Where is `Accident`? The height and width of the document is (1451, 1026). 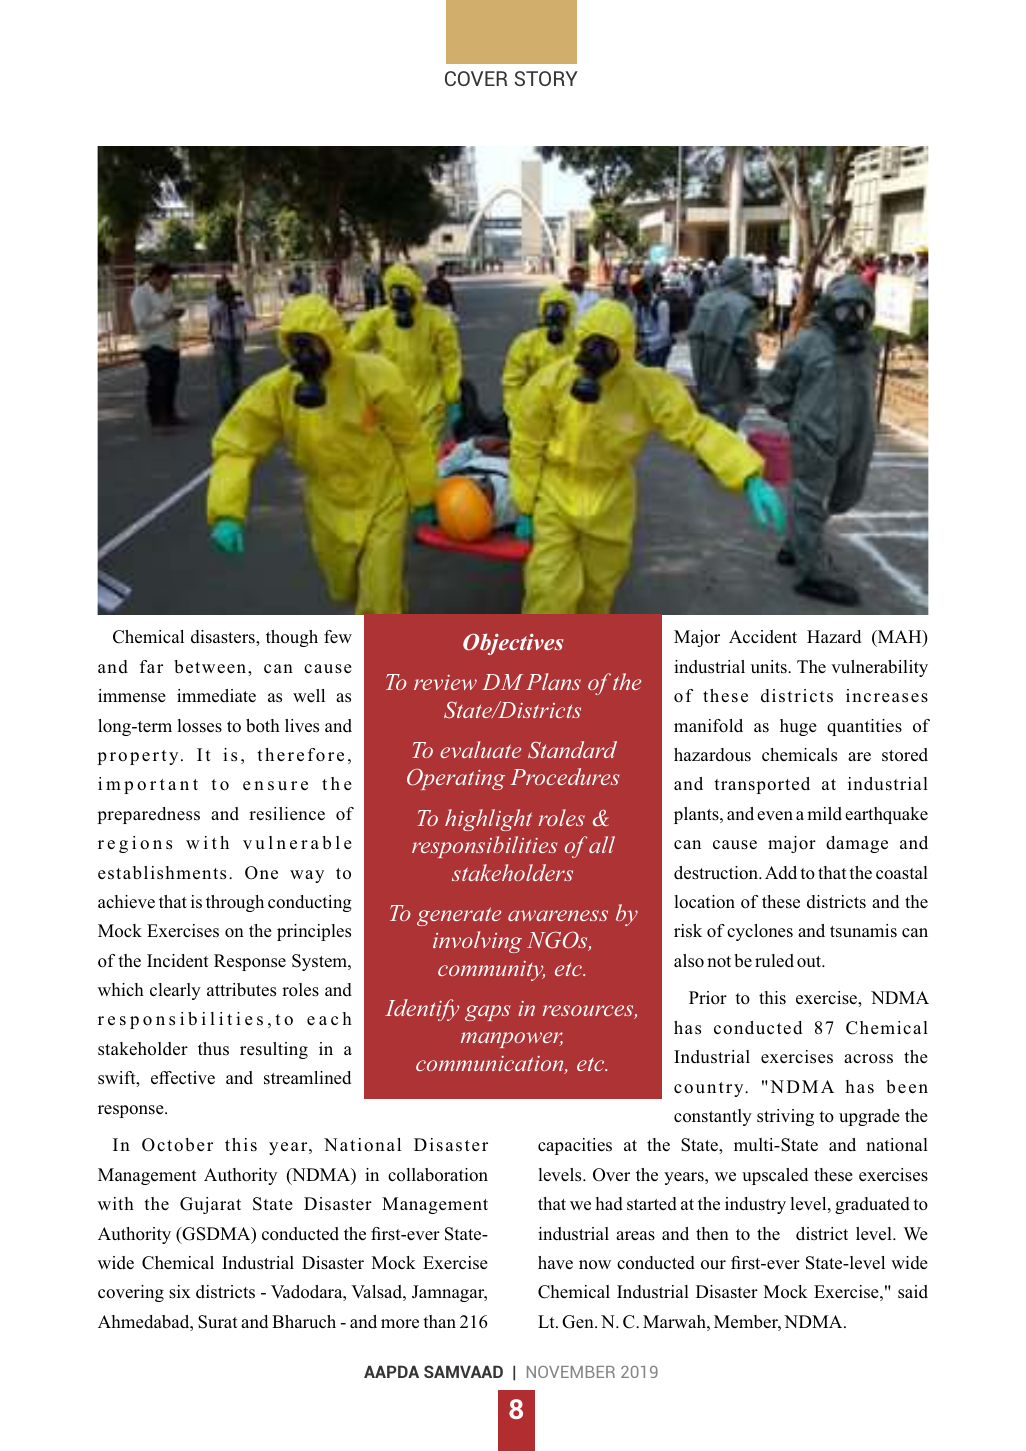
Accident is located at coordinates (763, 637).
